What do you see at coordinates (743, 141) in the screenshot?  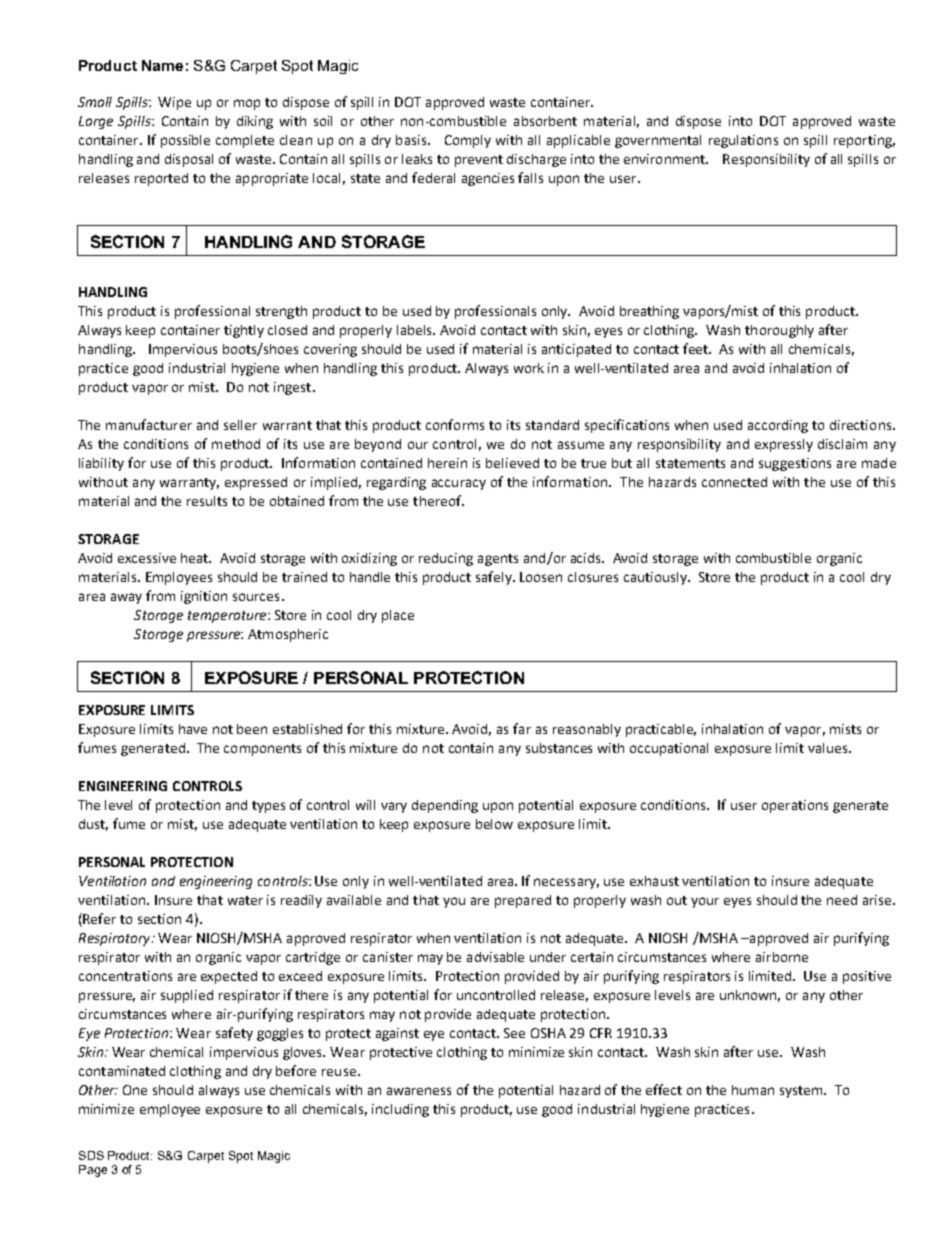 I see `regulations` at bounding box center [743, 141].
